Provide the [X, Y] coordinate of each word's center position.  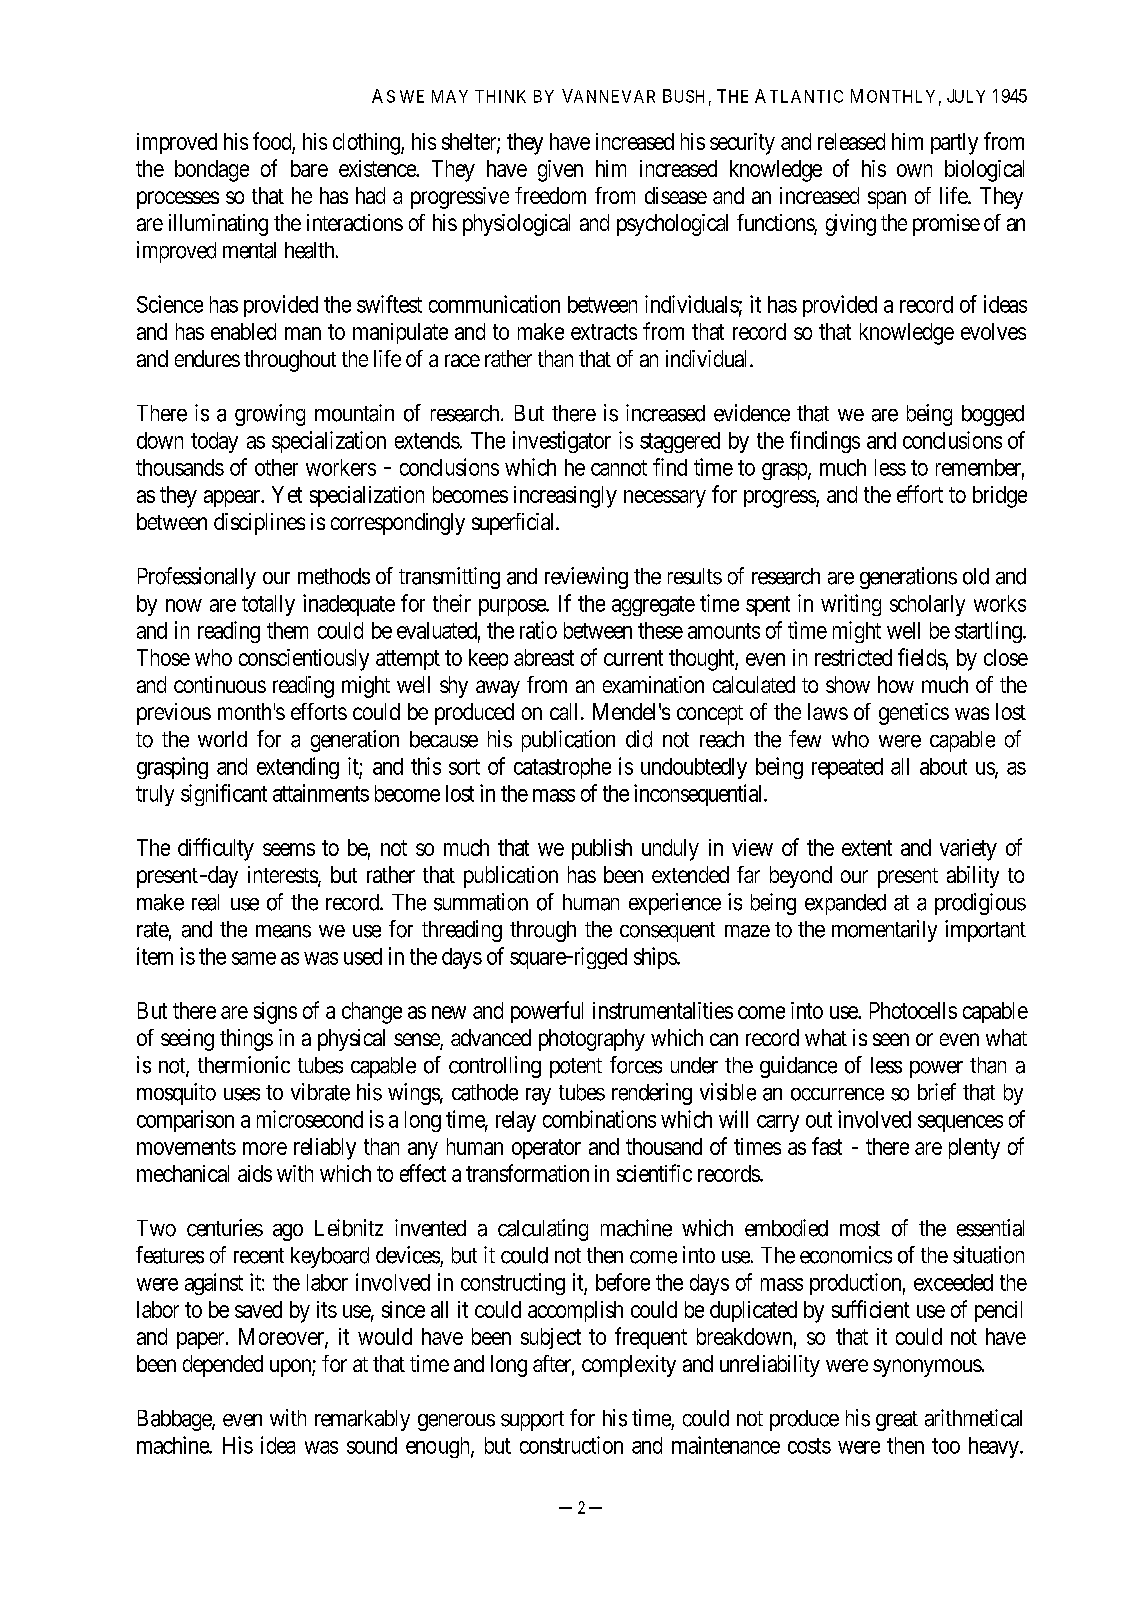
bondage [212, 171]
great [897, 1421]
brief [937, 1092]
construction [571, 1445]
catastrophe [562, 768]
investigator [562, 442]
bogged [993, 415]
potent [576, 1068]
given [560, 171]
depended [223, 1366]
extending [298, 768]
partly [954, 144]
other [276, 467]
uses [242, 1094]
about [943, 766]
